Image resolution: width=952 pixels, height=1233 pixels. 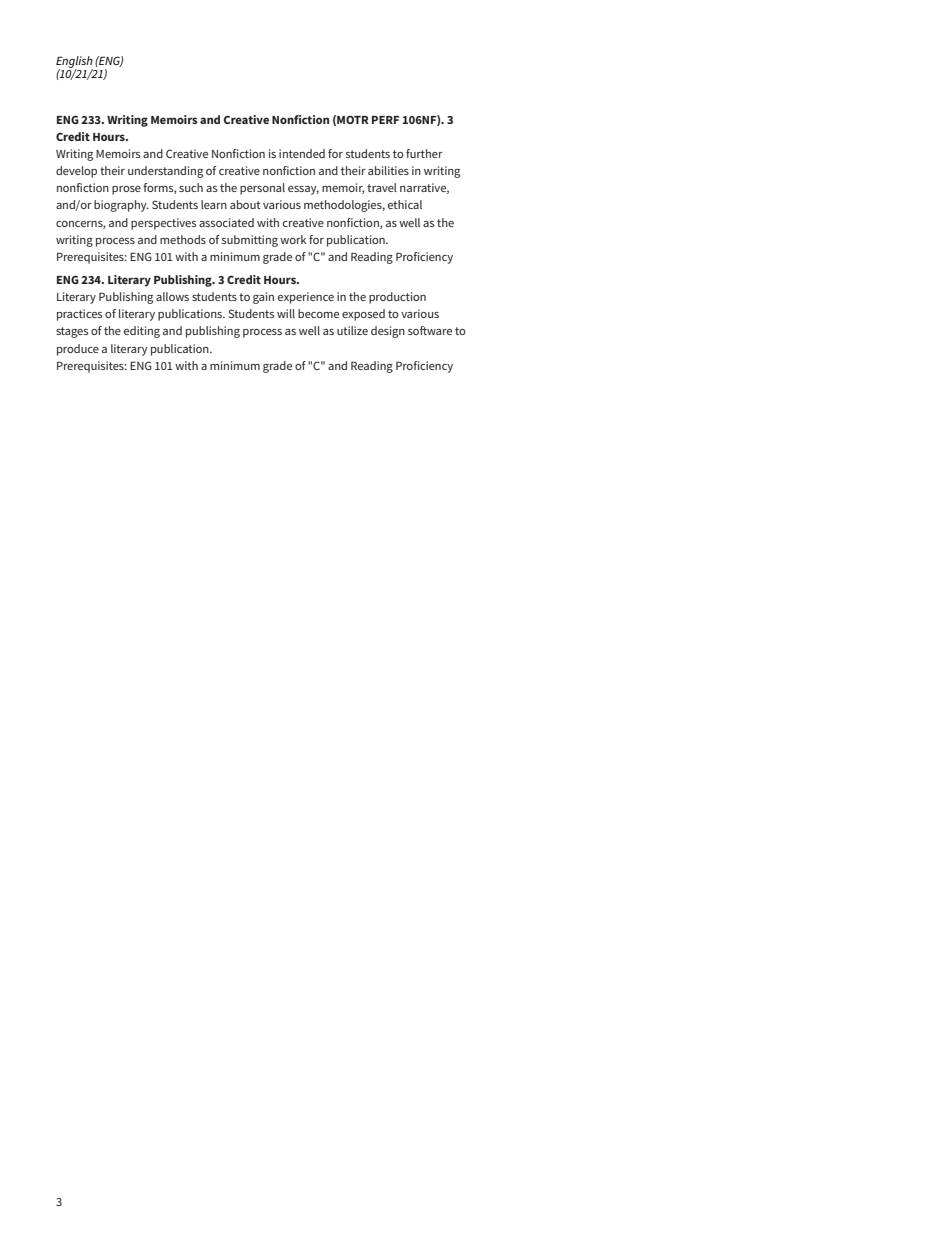 What do you see at coordinates (245, 204) in the document?
I see `about` at bounding box center [245, 204].
